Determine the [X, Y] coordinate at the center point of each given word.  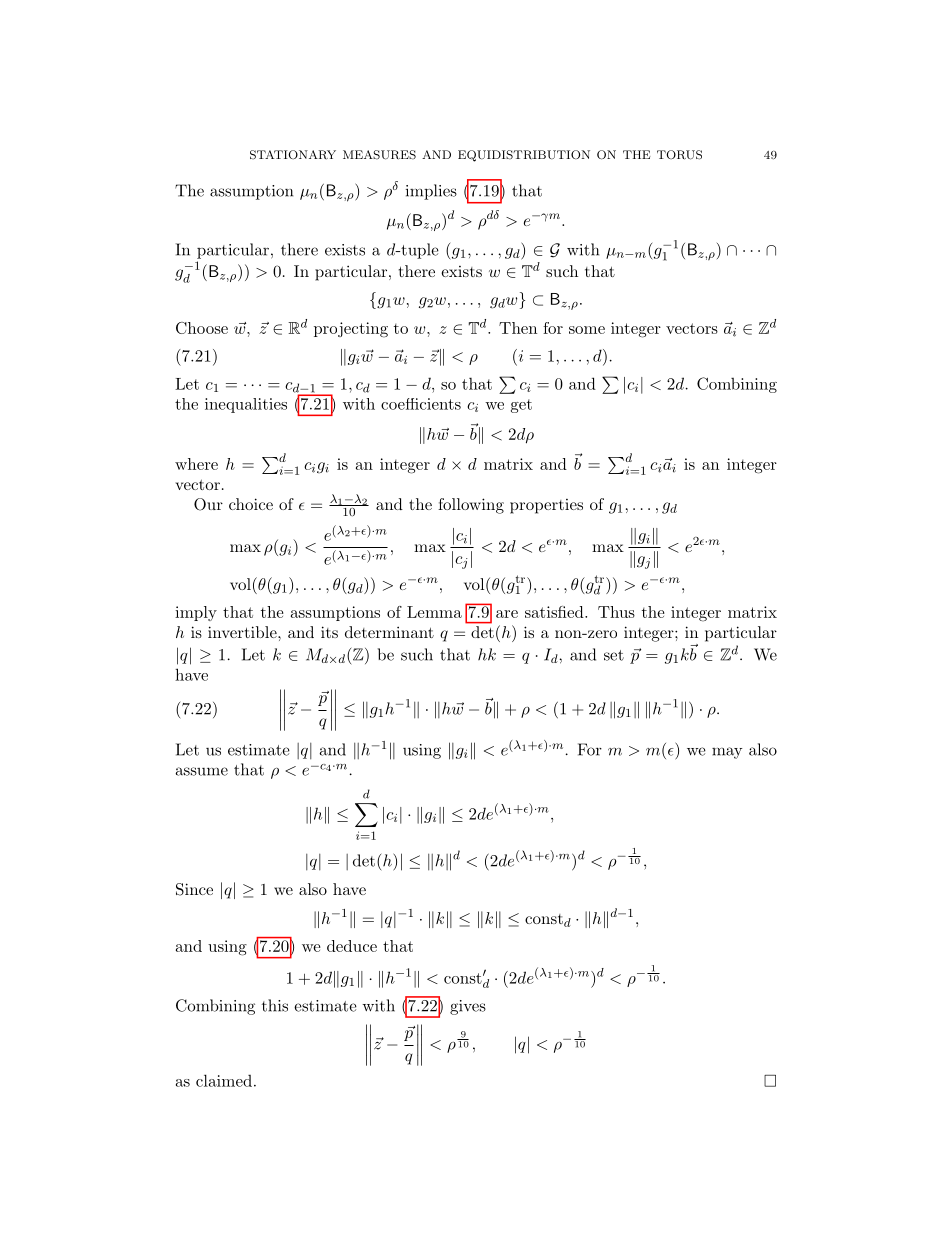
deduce [352, 946]
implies [431, 192]
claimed [224, 1080]
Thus [616, 612]
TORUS [679, 155]
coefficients [421, 404]
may [727, 753]
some [587, 330]
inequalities [246, 405]
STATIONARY [293, 155]
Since [194, 889]
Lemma [434, 612]
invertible [243, 632]
